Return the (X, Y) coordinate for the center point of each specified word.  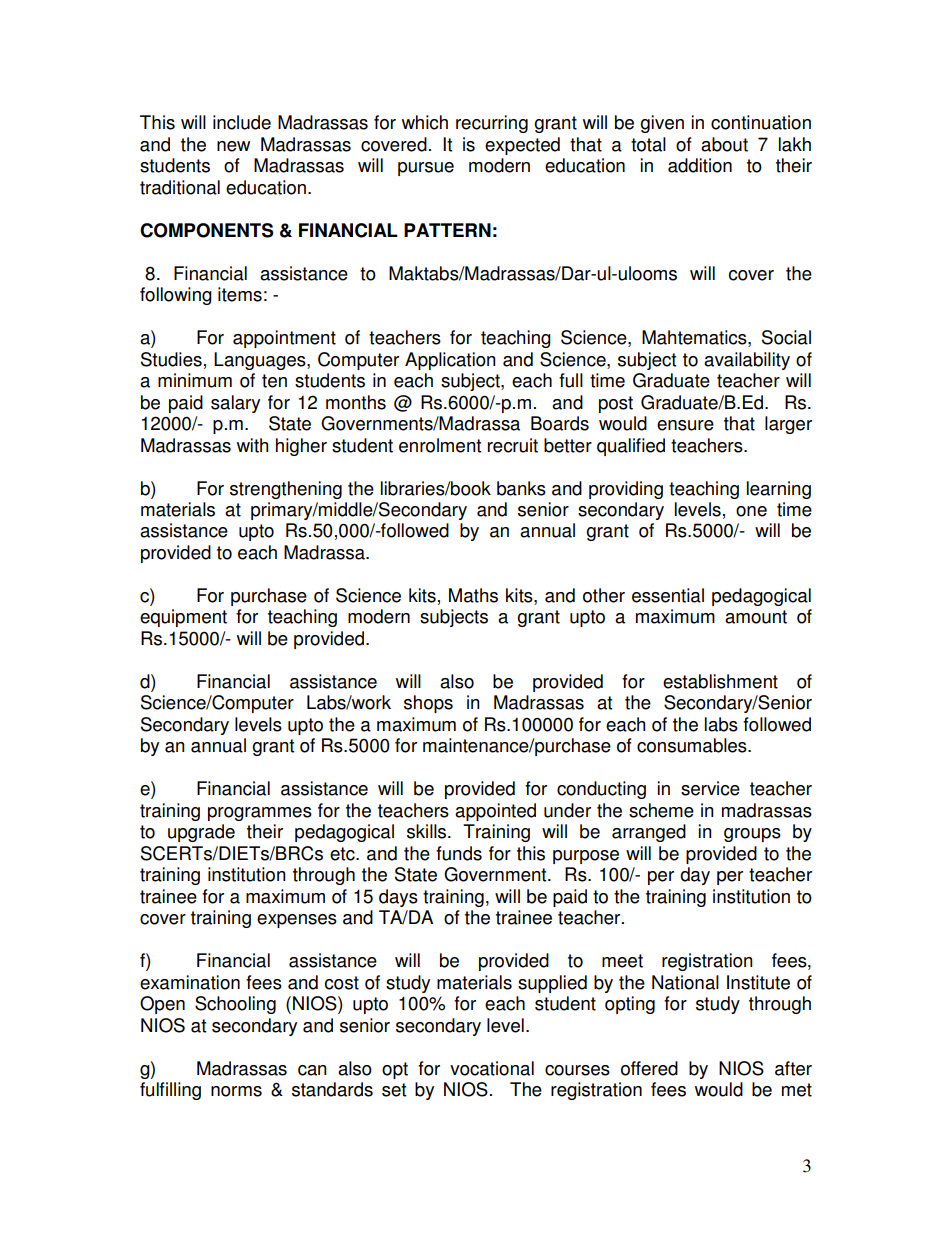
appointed (495, 812)
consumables (693, 745)
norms (236, 1091)
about (724, 144)
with (252, 445)
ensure (685, 425)
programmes (260, 814)
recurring (492, 124)
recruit (513, 445)
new (233, 146)
